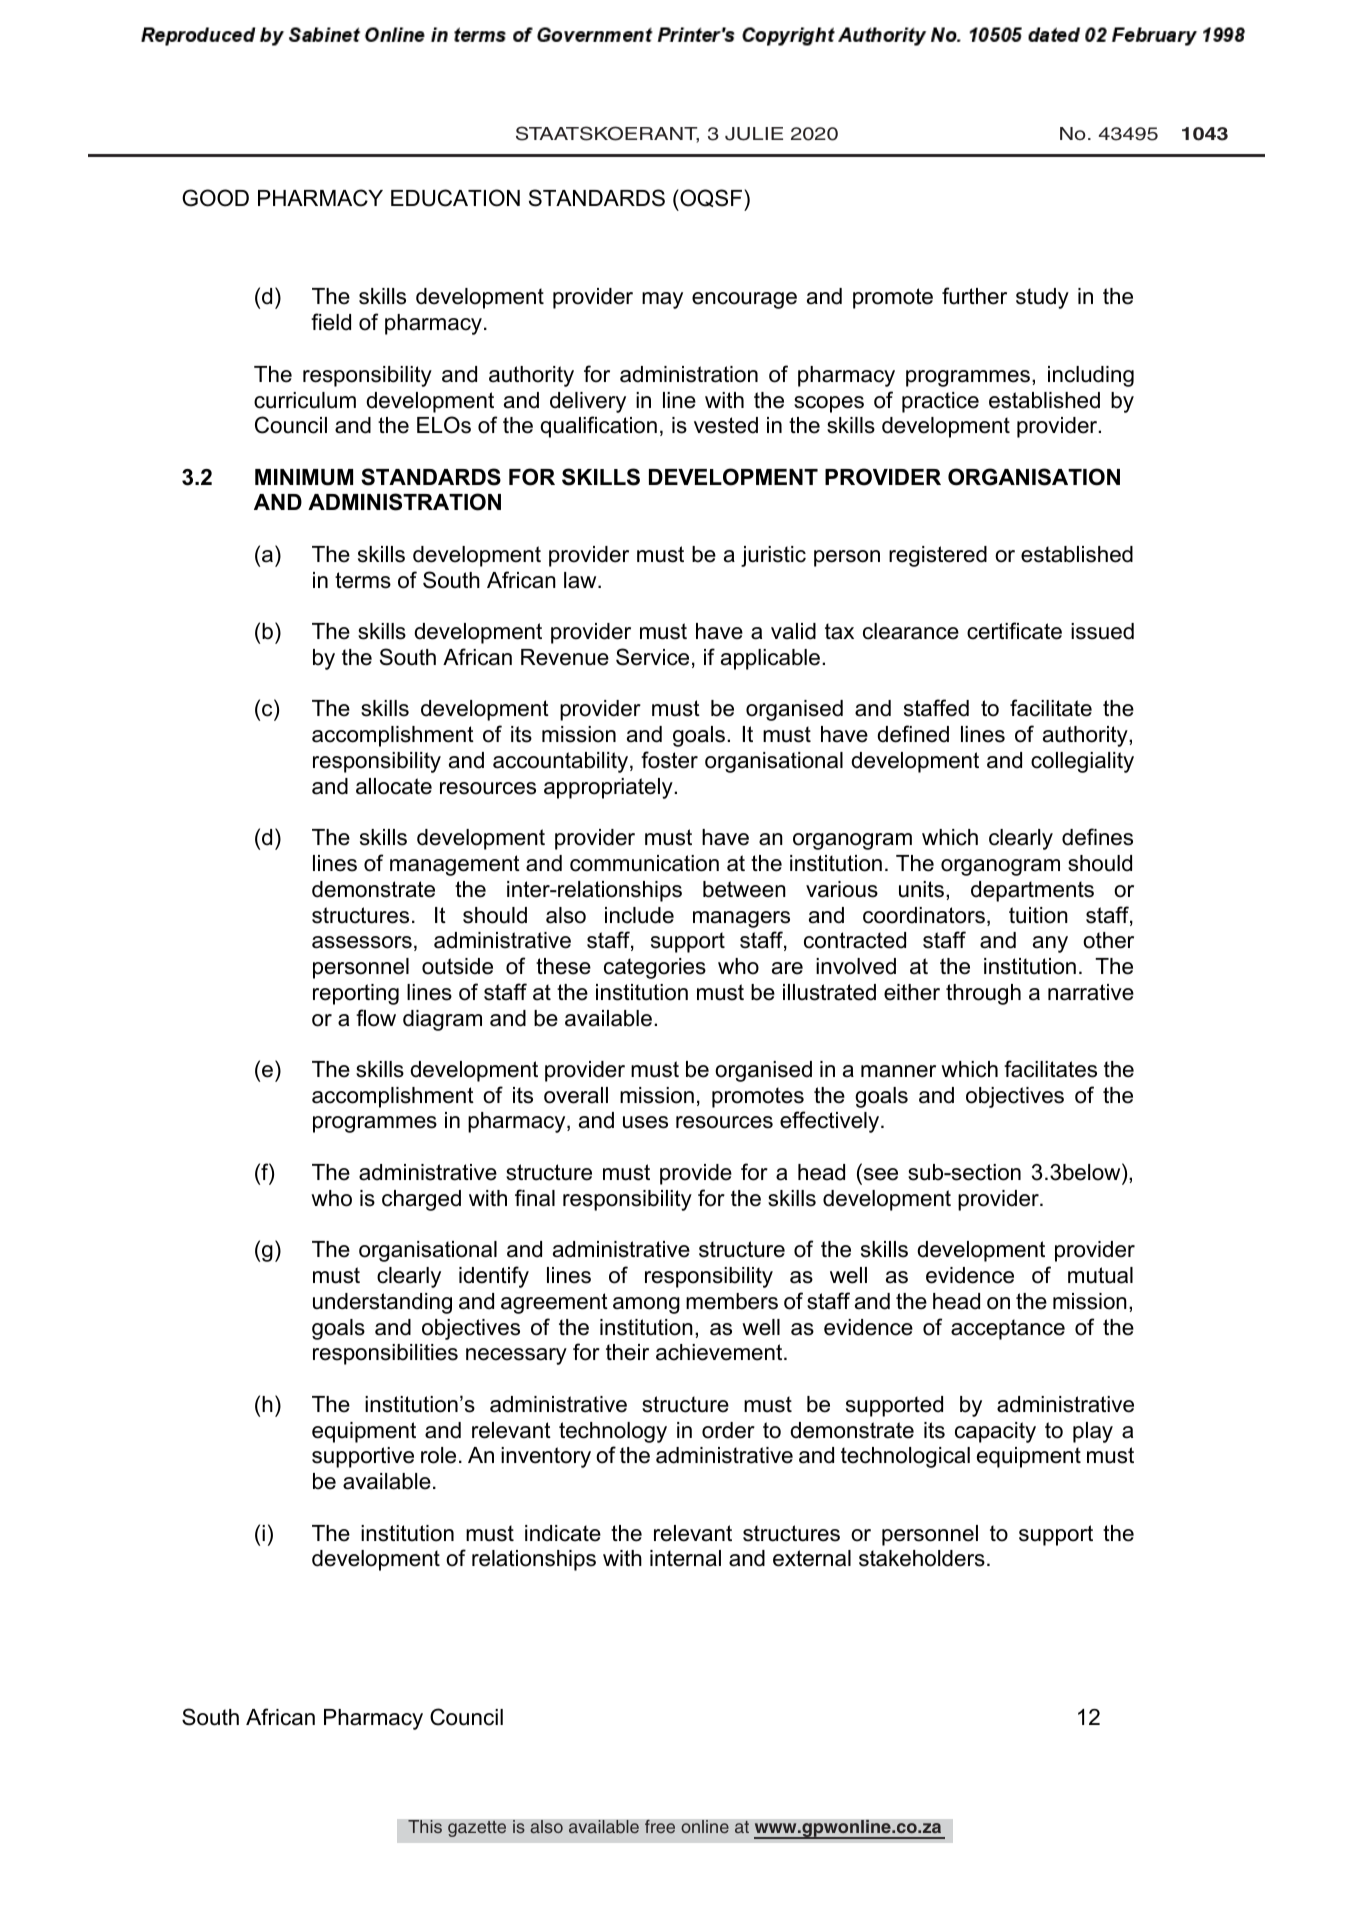 This document has height=1905, width=1347. Describe the element at coordinates (660, 1827) in the document. I see `free` at that location.
